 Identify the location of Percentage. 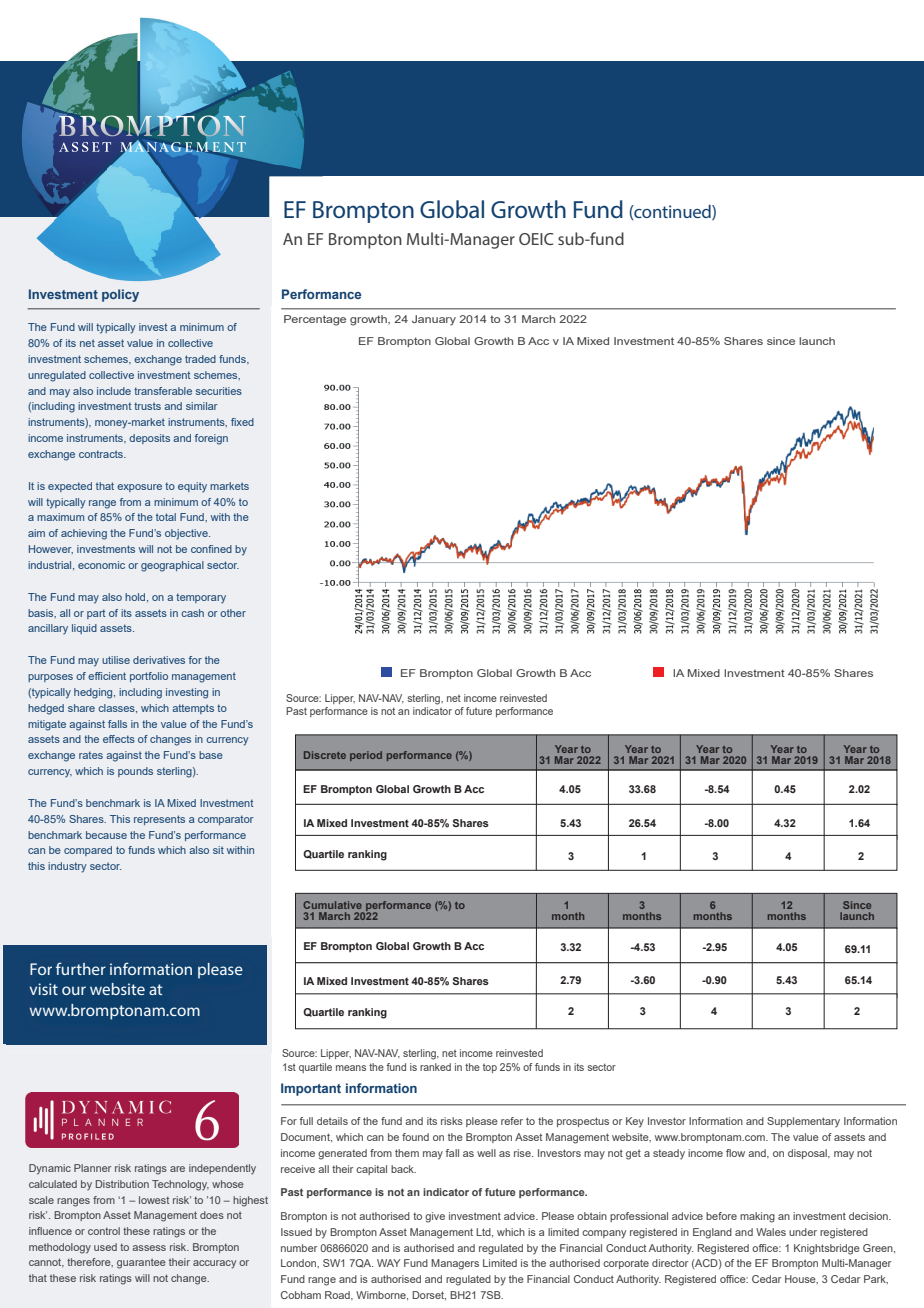
(315, 320).
